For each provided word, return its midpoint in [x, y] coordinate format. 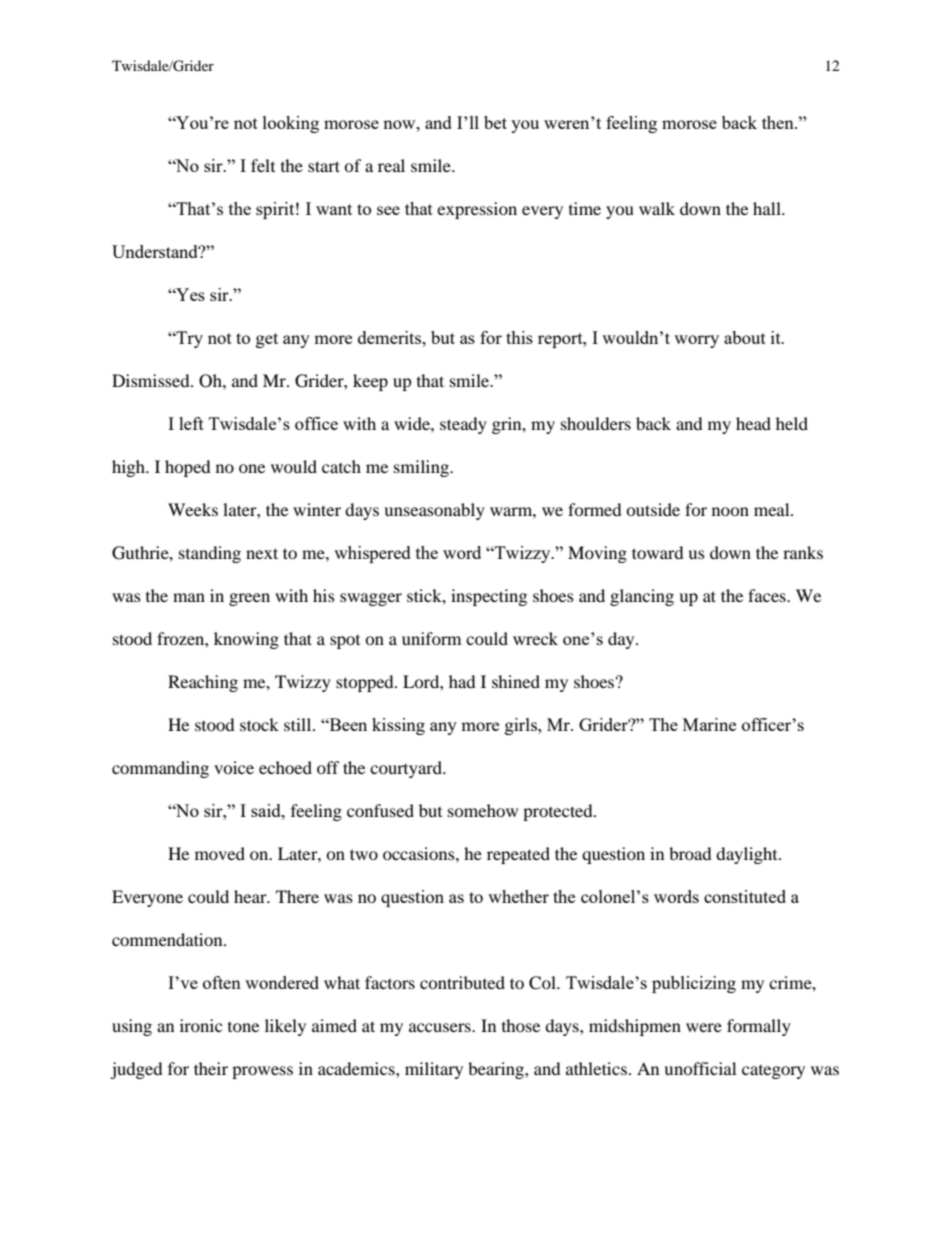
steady [463, 425]
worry [696, 341]
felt [263, 165]
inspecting [489, 597]
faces [768, 595]
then [779, 122]
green [249, 599]
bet [495, 122]
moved [220, 853]
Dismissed [152, 380]
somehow [483, 810]
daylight [748, 855]
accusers [441, 1027]
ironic [201, 1025]
